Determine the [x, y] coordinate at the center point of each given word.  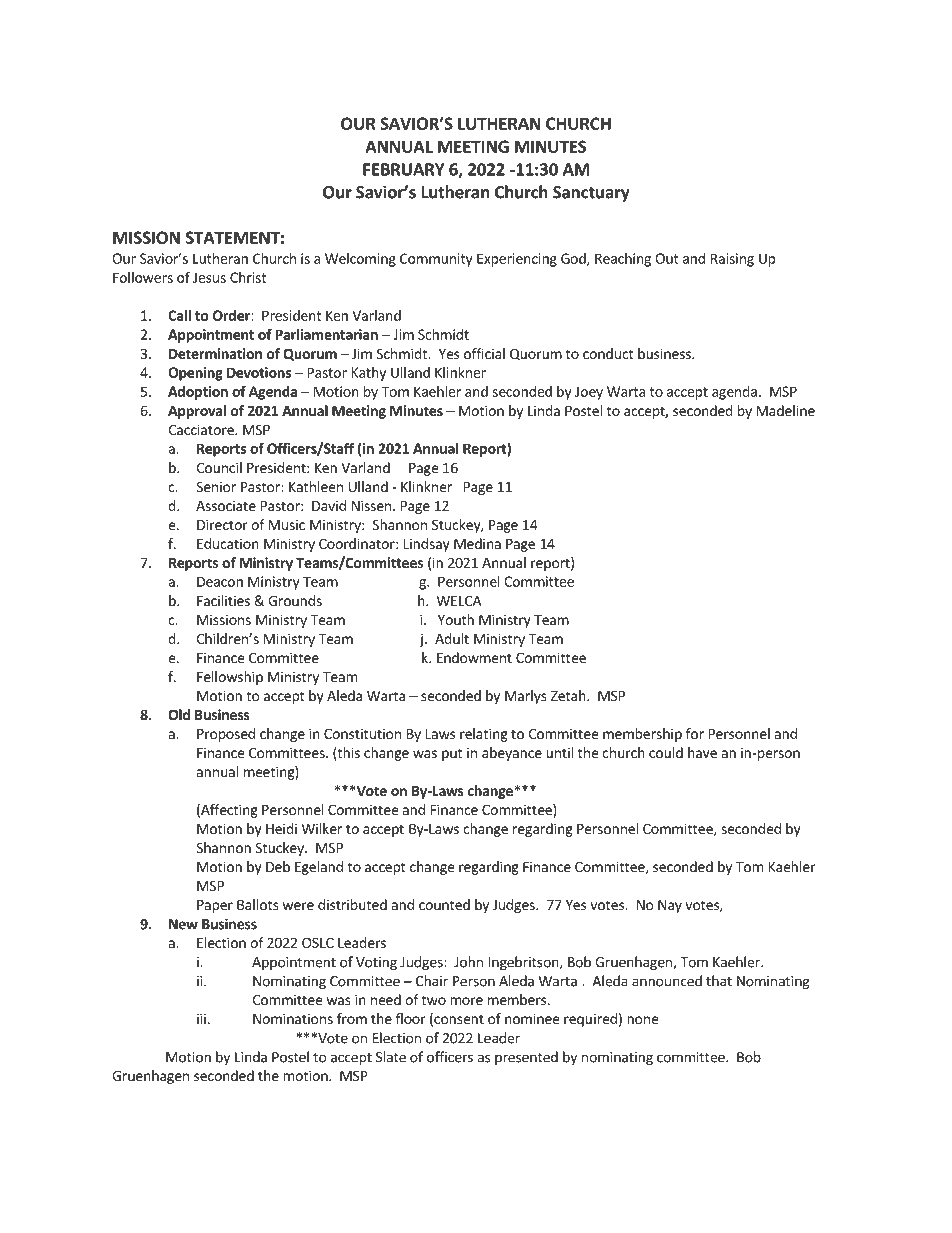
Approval [197, 412]
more [466, 1001]
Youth [456, 619]
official [484, 353]
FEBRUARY [403, 169]
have [702, 752]
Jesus [209, 277]
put [452, 754]
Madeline [786, 410]
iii [201, 1018]
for [695, 733]
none [642, 1020]
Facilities [223, 600]
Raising [732, 260]
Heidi [281, 828]
